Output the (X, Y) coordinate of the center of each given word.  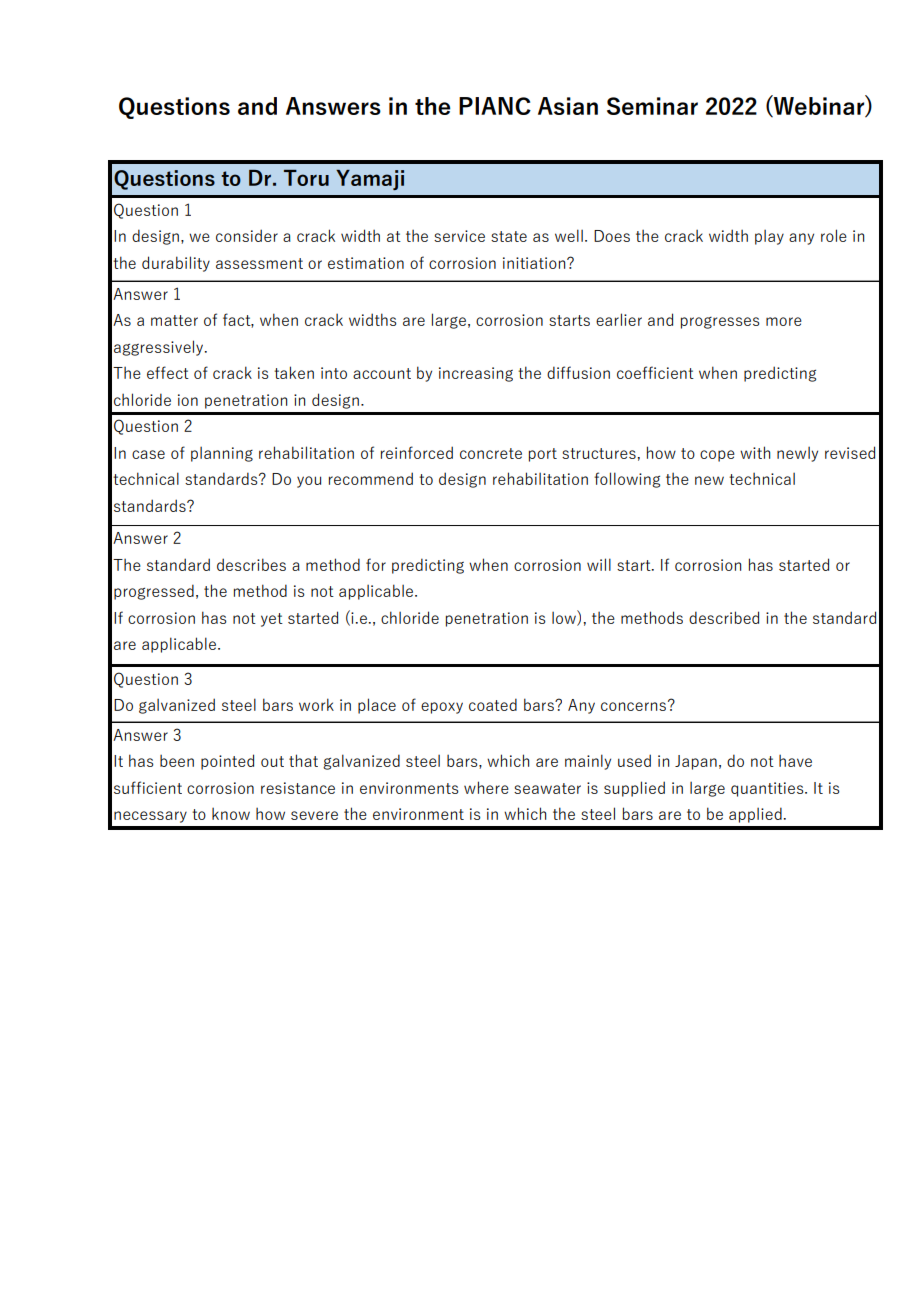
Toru (306, 178)
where (486, 787)
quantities (768, 789)
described (724, 617)
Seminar (652, 106)
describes (251, 564)
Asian (568, 106)
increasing (476, 374)
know (231, 813)
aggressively (160, 348)
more (784, 321)
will (599, 564)
